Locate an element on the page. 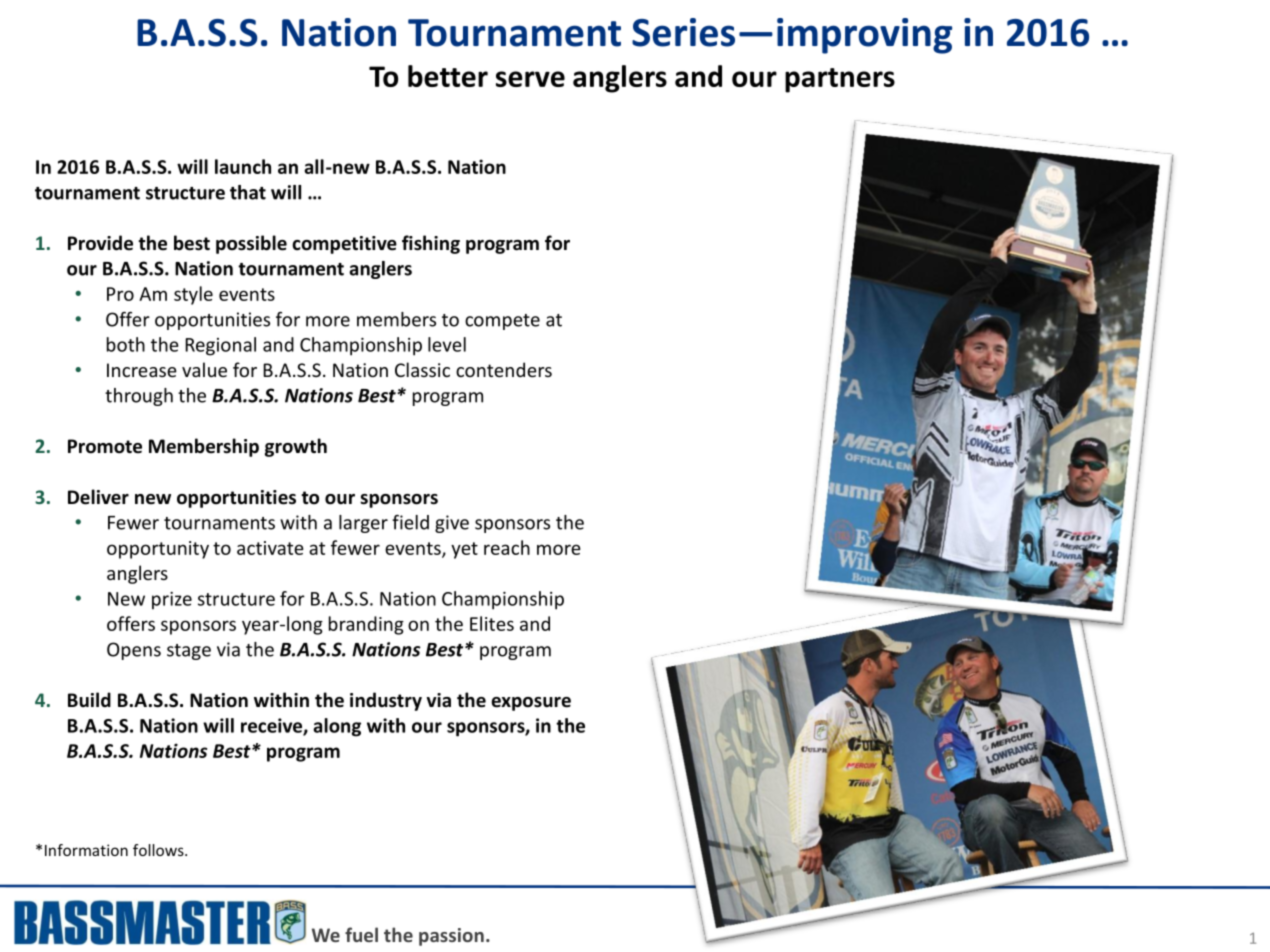 This document has width=1270, height=952. give is located at coordinates (452, 524).
